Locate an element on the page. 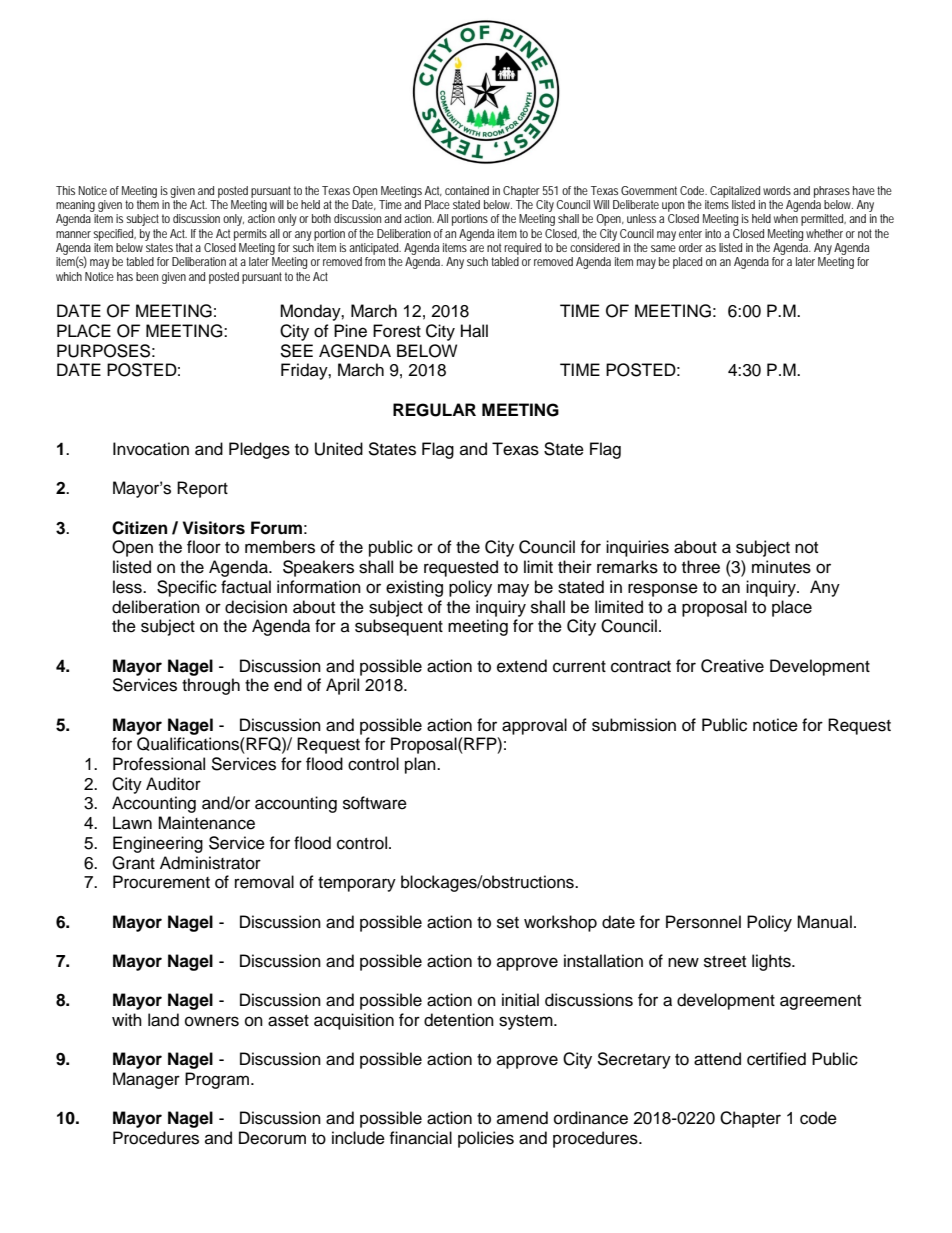 This page has height=1233, width=952. policies is located at coordinates (486, 1139).
